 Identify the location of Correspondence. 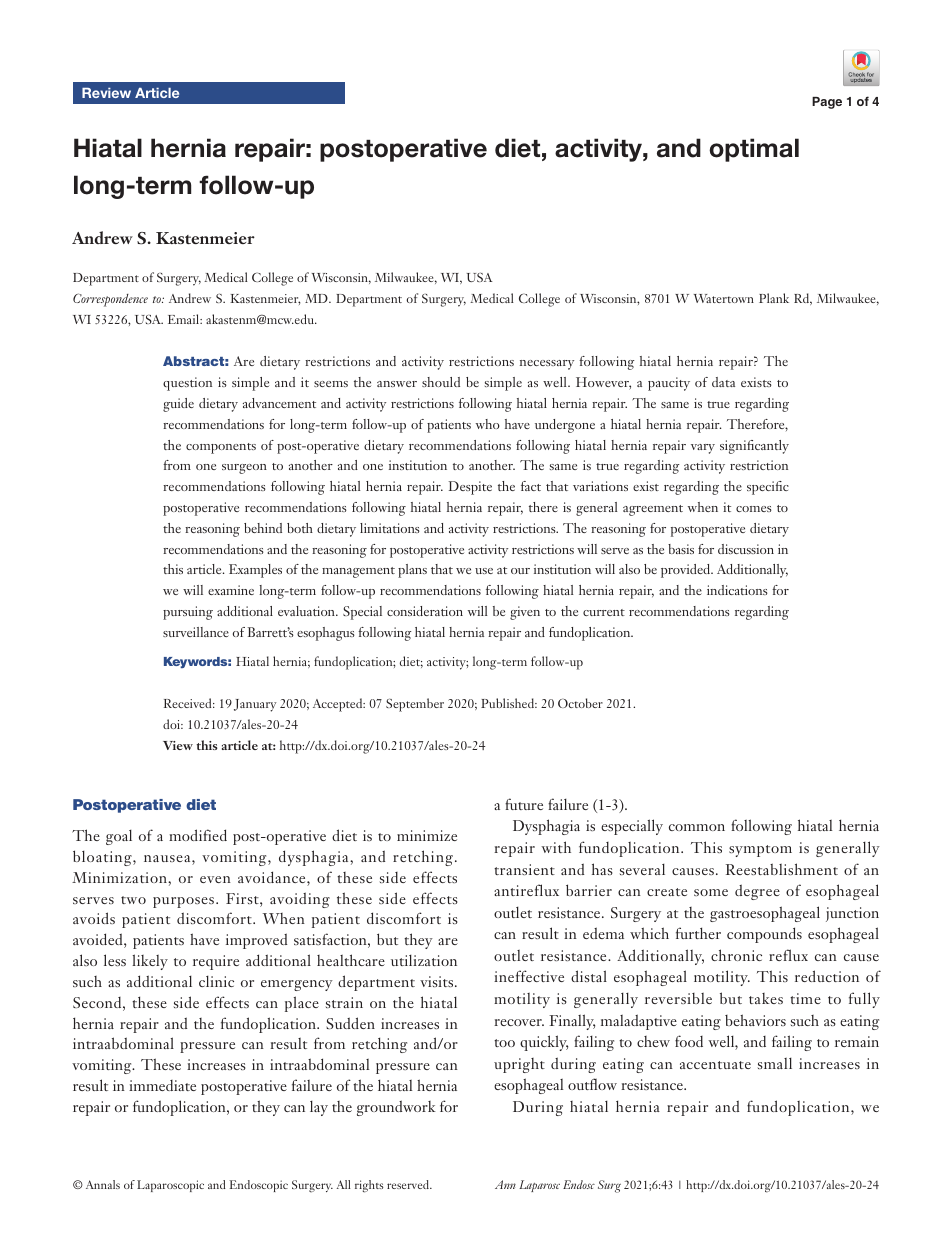
(110, 300).
